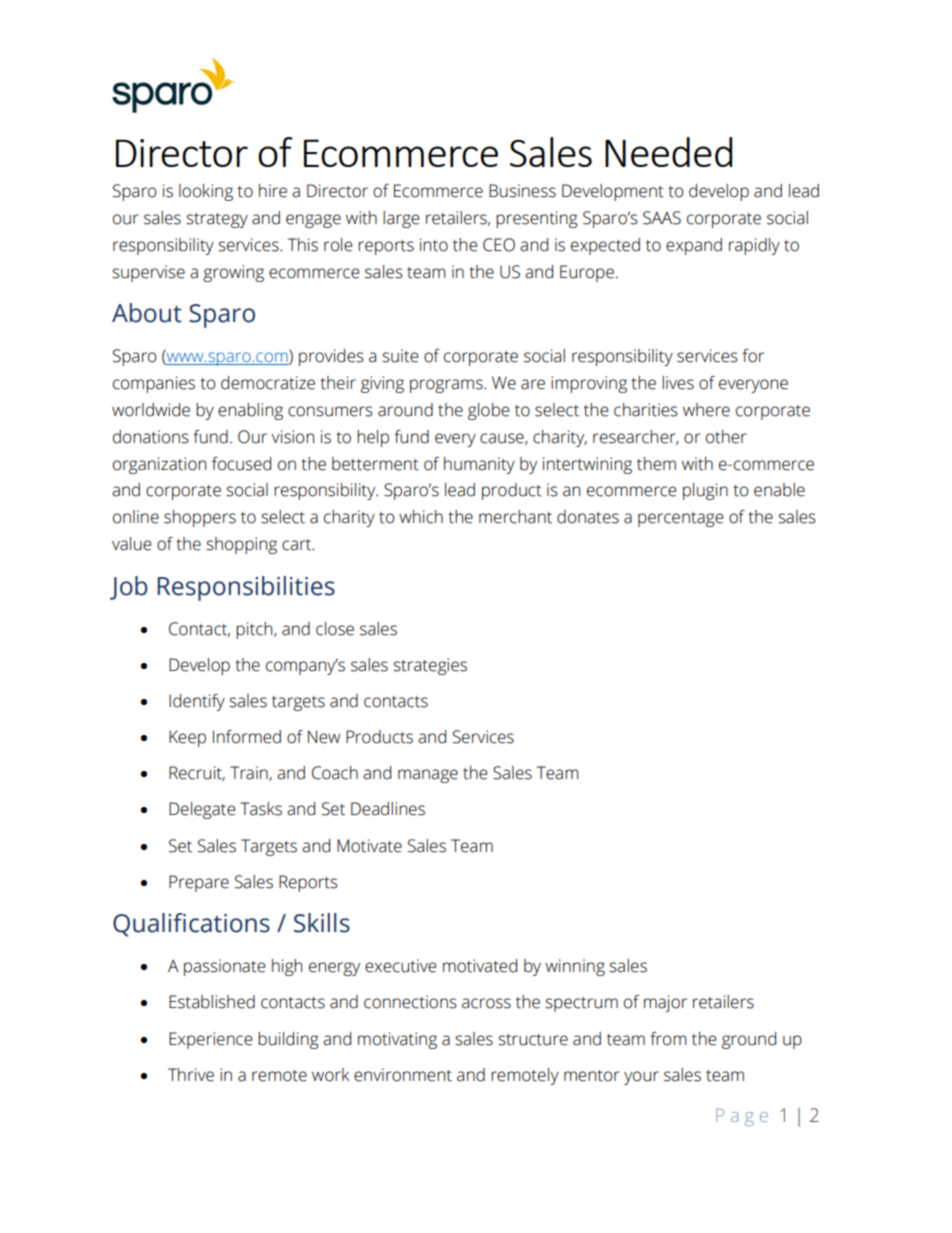  I want to click on Needed, so click(668, 152).
